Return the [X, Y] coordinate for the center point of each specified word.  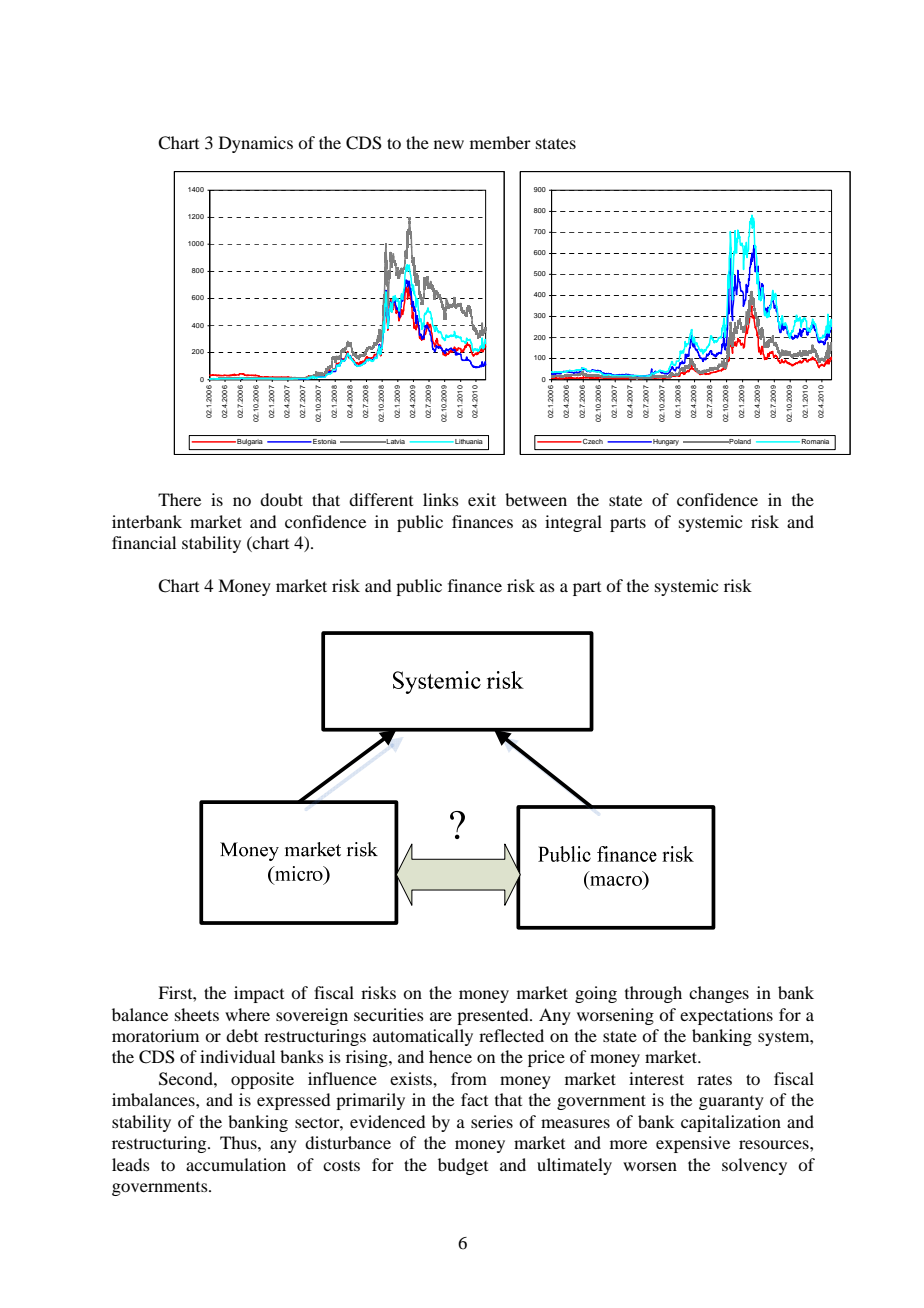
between [536, 499]
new [449, 144]
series [492, 1121]
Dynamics [256, 144]
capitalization [731, 1123]
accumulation [236, 1164]
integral [573, 523]
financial [144, 542]
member [500, 142]
